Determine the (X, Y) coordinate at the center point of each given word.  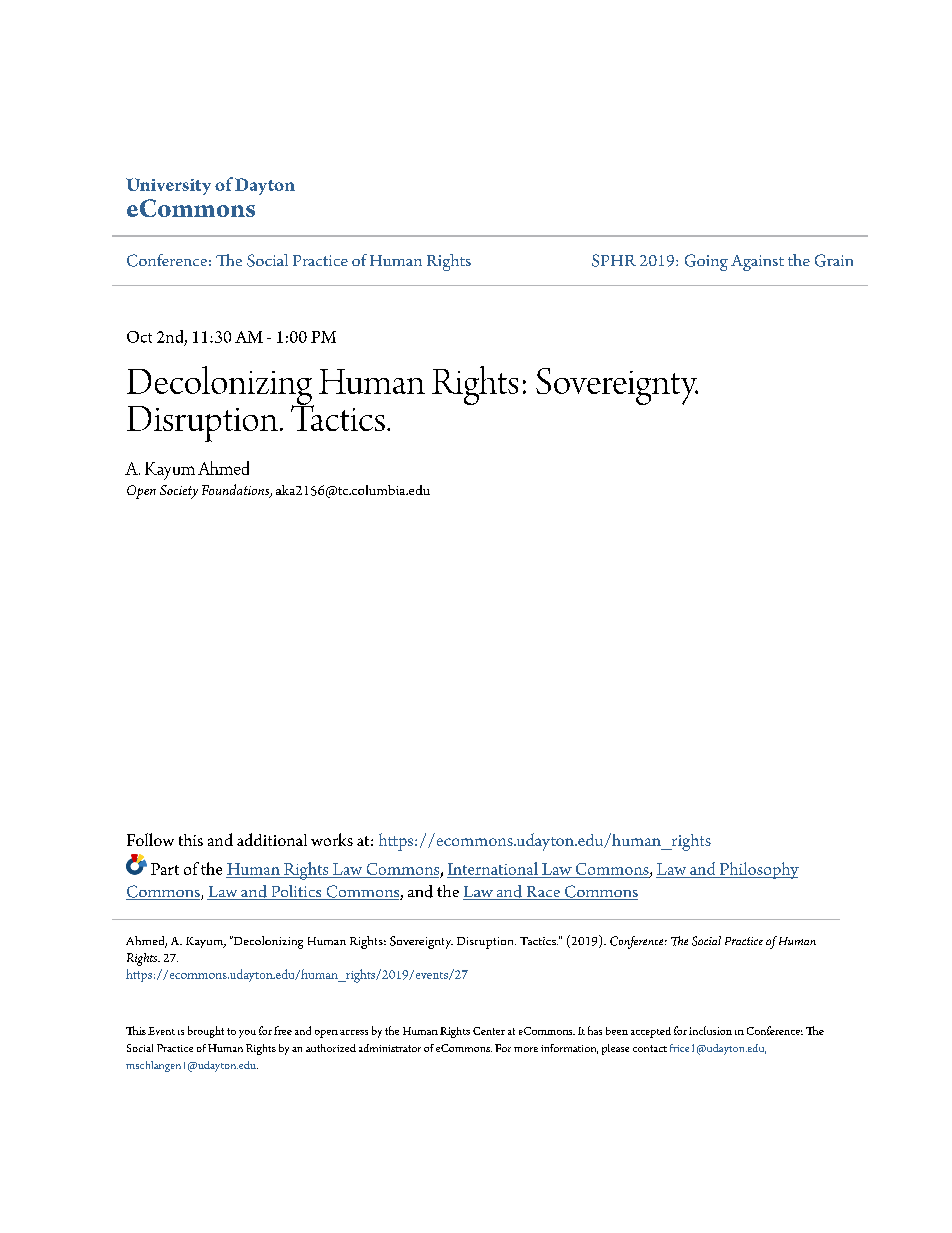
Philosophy (758, 870)
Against (757, 263)
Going (706, 262)
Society (179, 492)
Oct (139, 337)
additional (272, 839)
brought (206, 1032)
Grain (834, 260)
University (168, 186)
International (493, 870)
